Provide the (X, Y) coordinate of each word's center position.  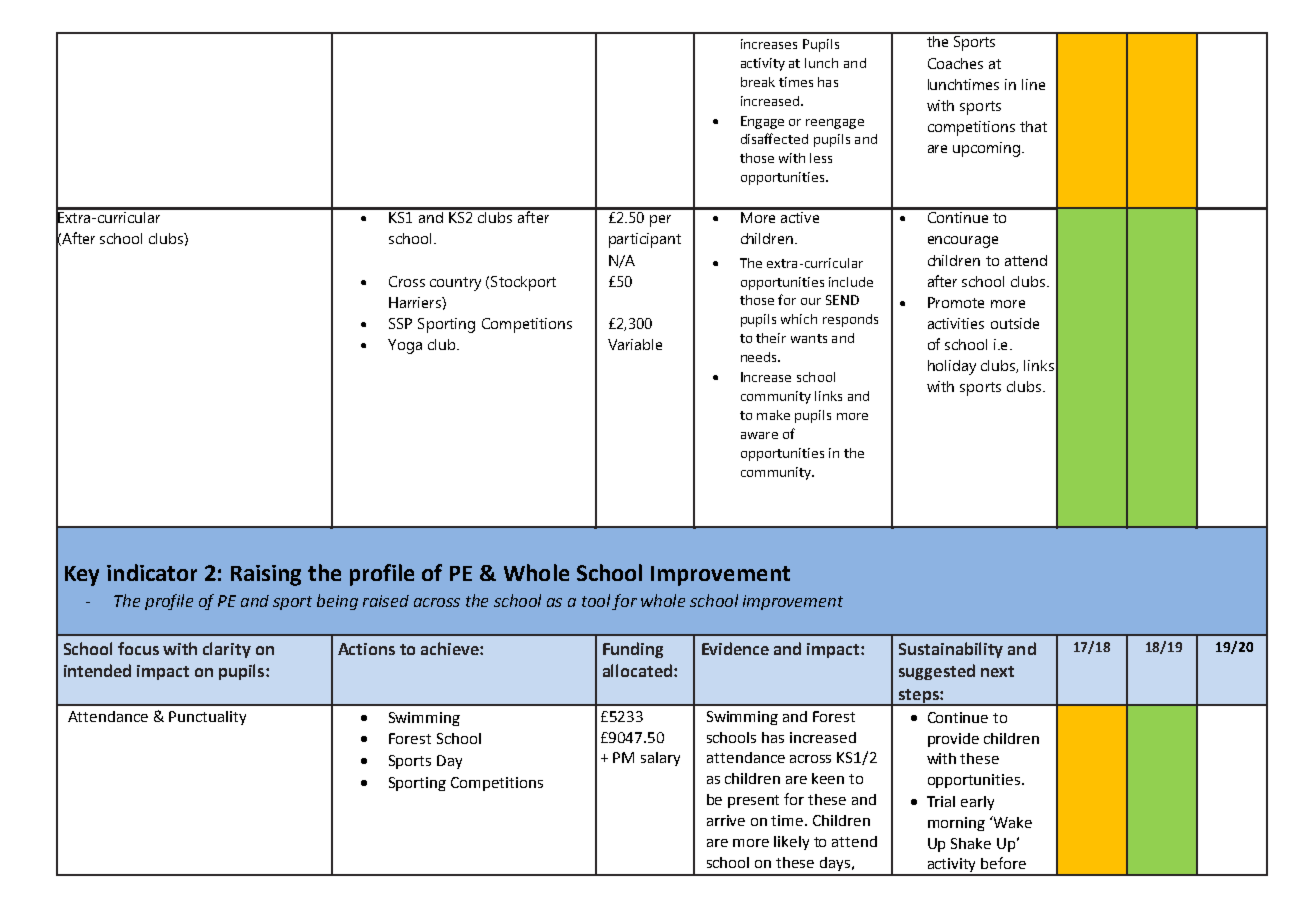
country (455, 284)
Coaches (955, 63)
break (758, 82)
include (851, 282)
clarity (227, 650)
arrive (726, 820)
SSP (400, 323)
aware (759, 435)
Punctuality (207, 718)
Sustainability (951, 650)
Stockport (523, 283)
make (773, 415)
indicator (152, 572)
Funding (633, 650)
